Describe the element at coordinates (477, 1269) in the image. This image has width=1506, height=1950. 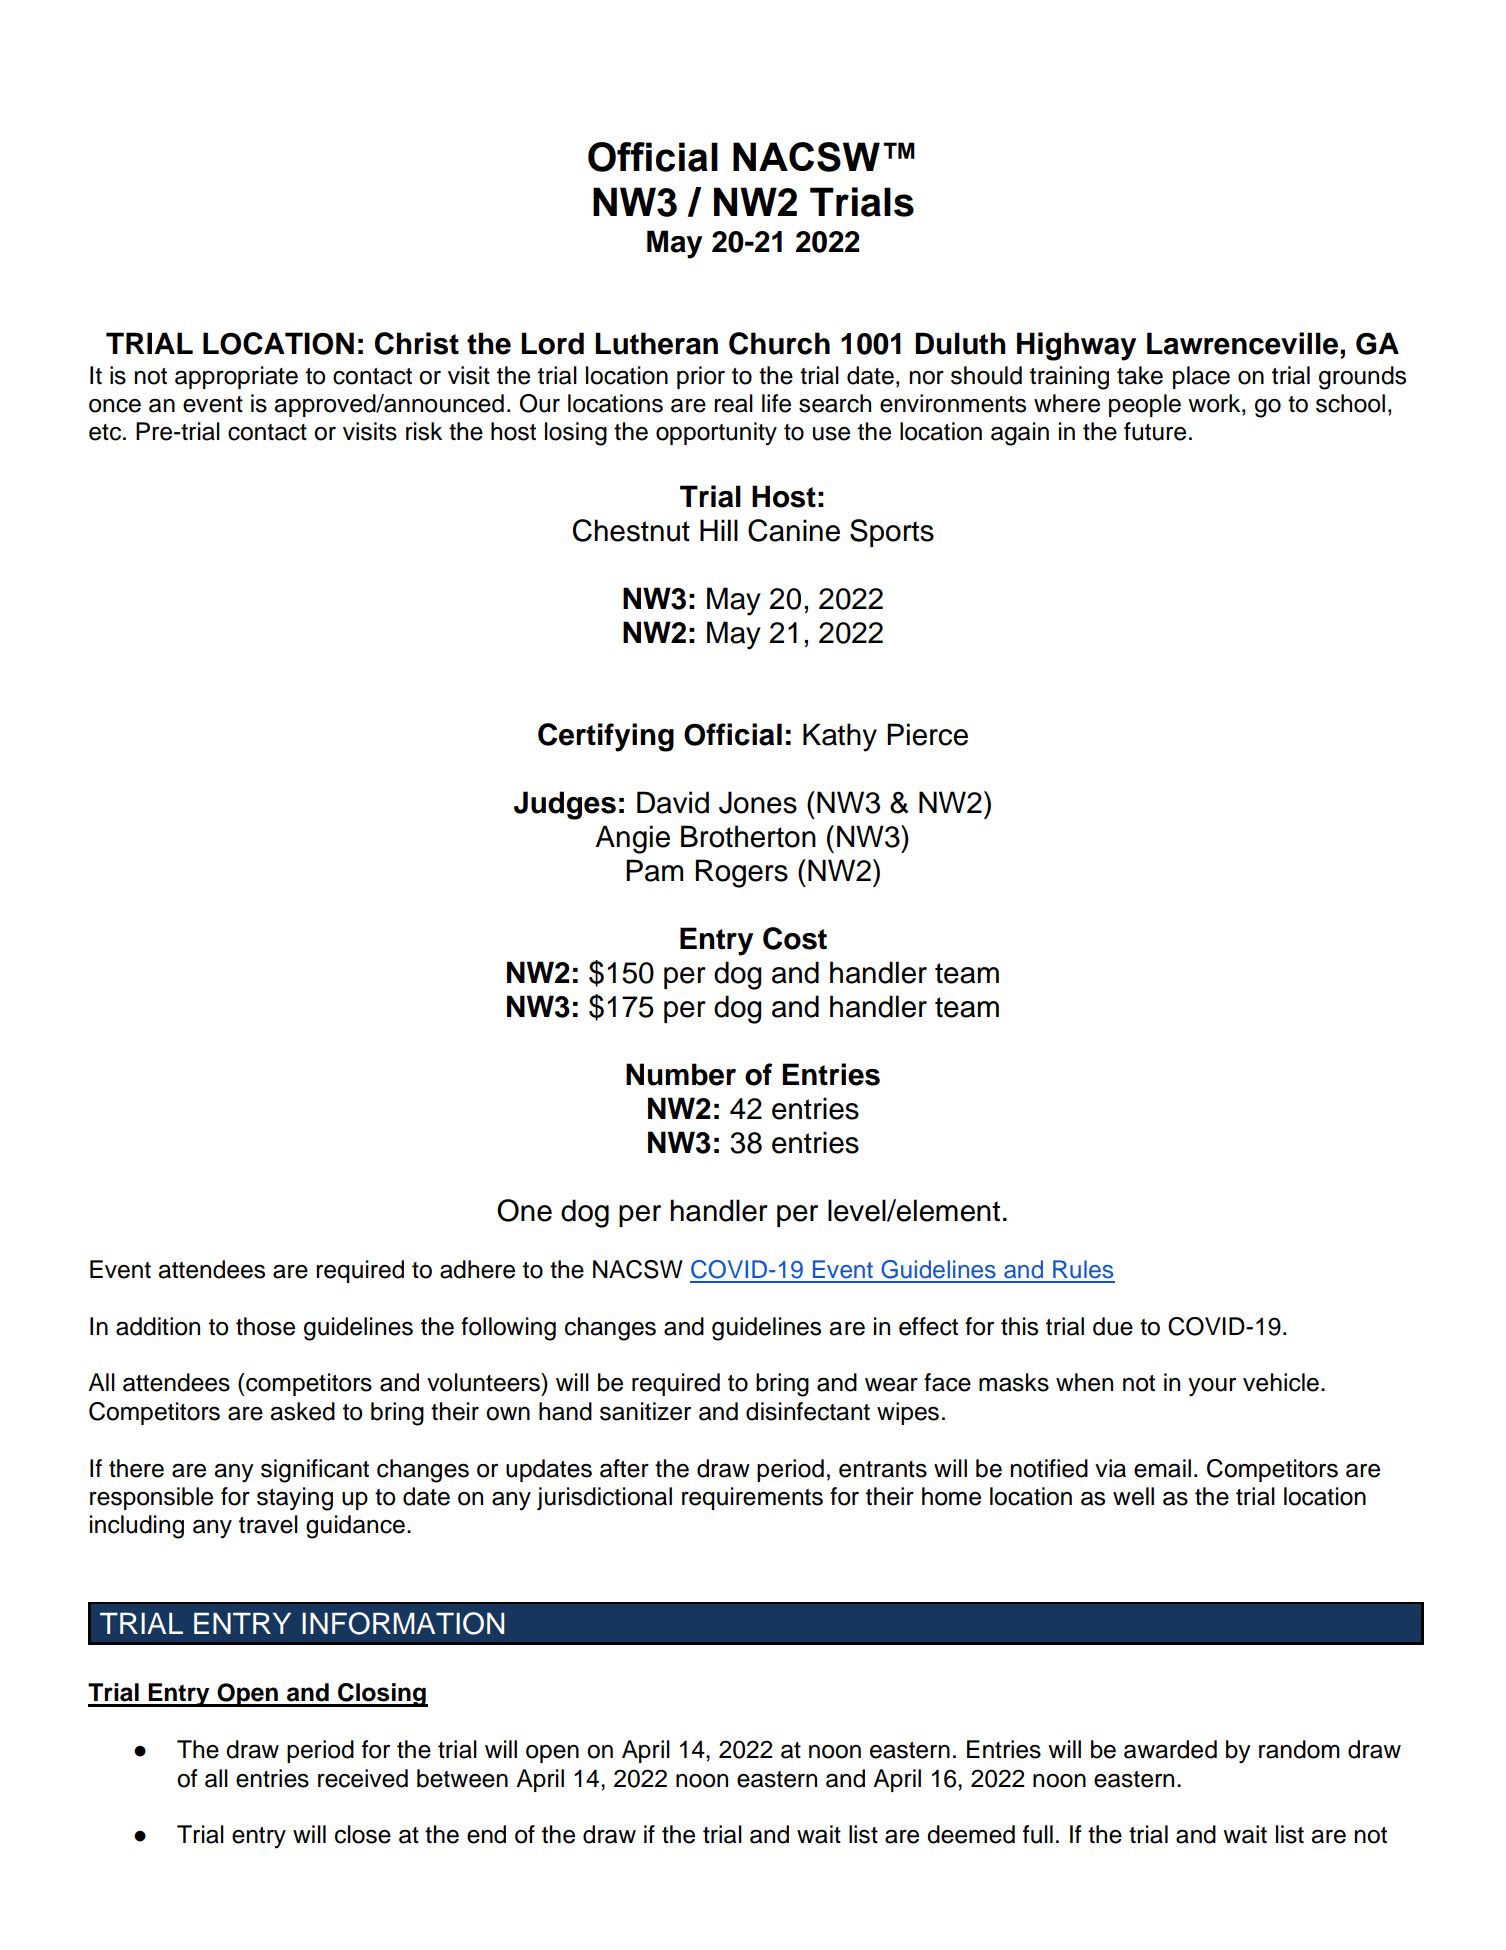
I see `adhere` at that location.
